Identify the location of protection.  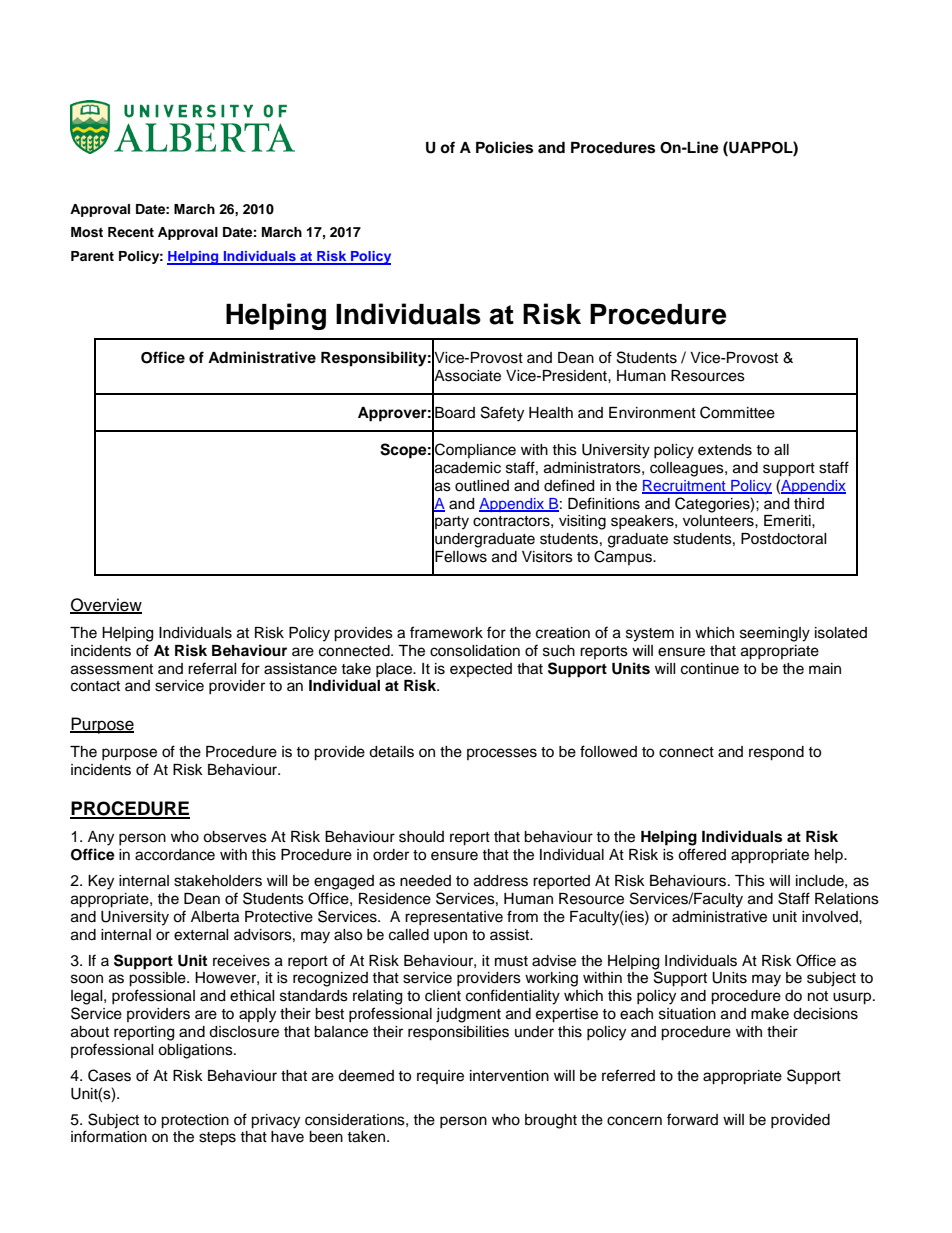
(195, 1121).
